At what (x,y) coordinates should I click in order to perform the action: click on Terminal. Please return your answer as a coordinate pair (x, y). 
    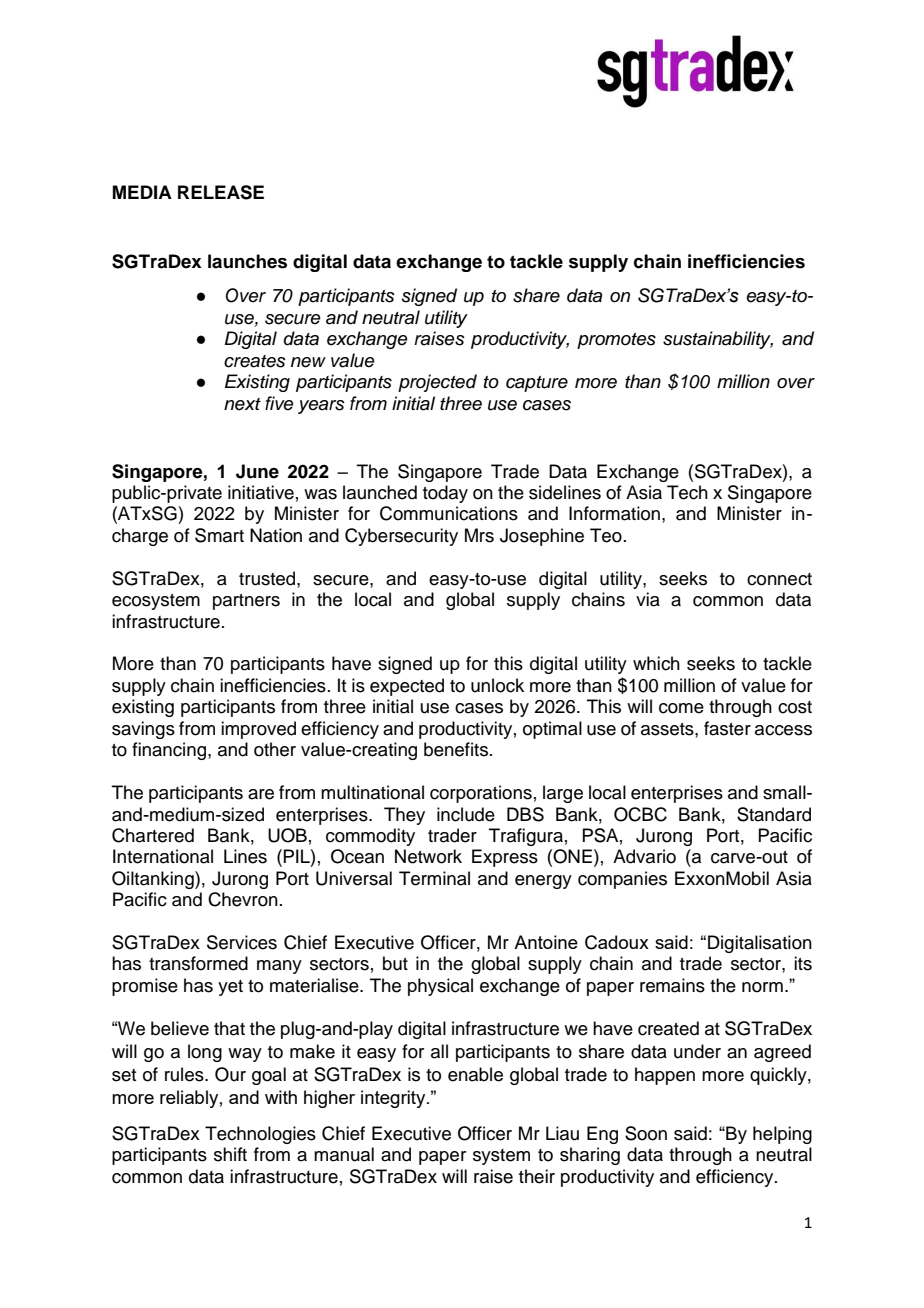
    Looking at the image, I should click on (434, 878).
